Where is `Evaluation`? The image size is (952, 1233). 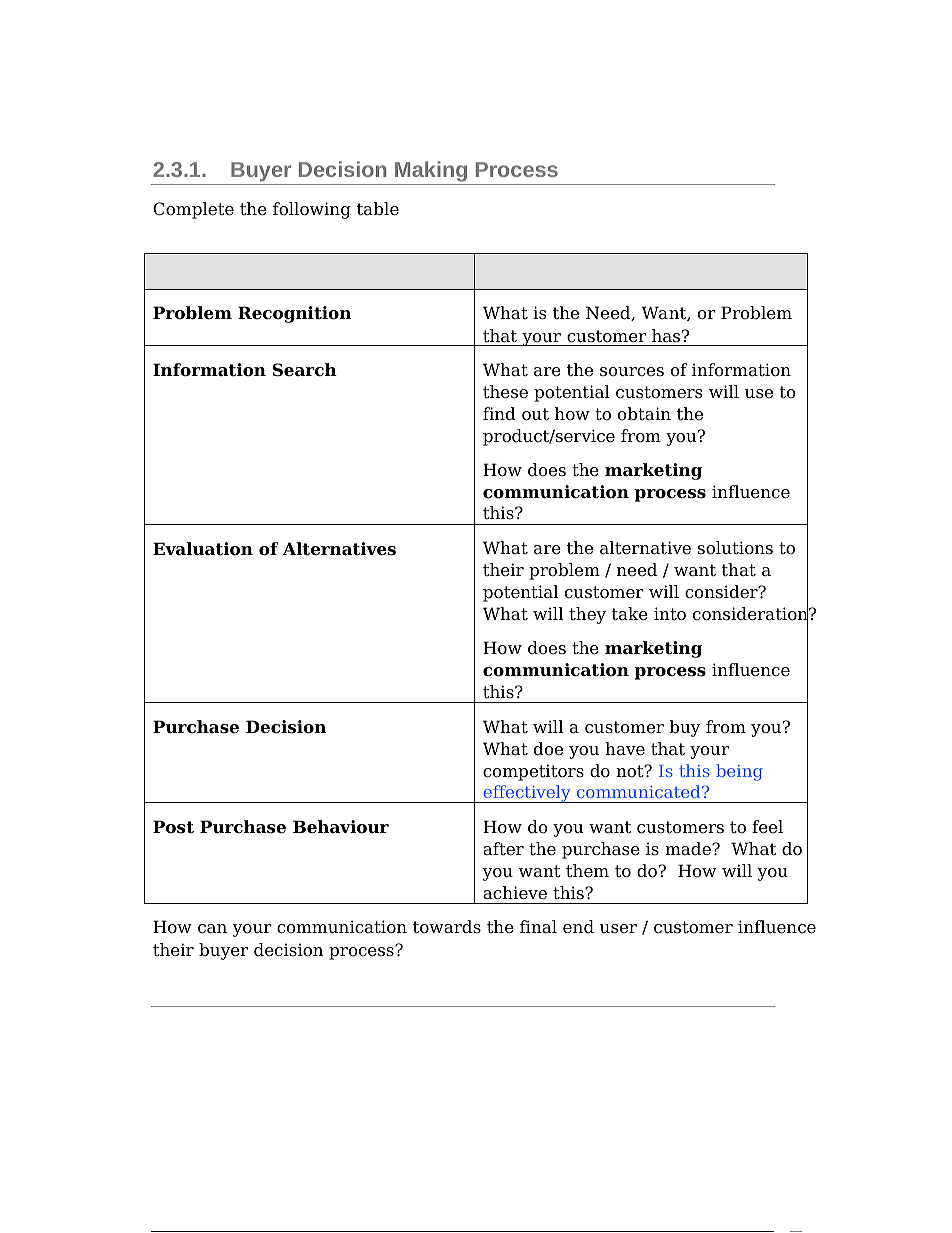
Evaluation is located at coordinates (203, 549).
